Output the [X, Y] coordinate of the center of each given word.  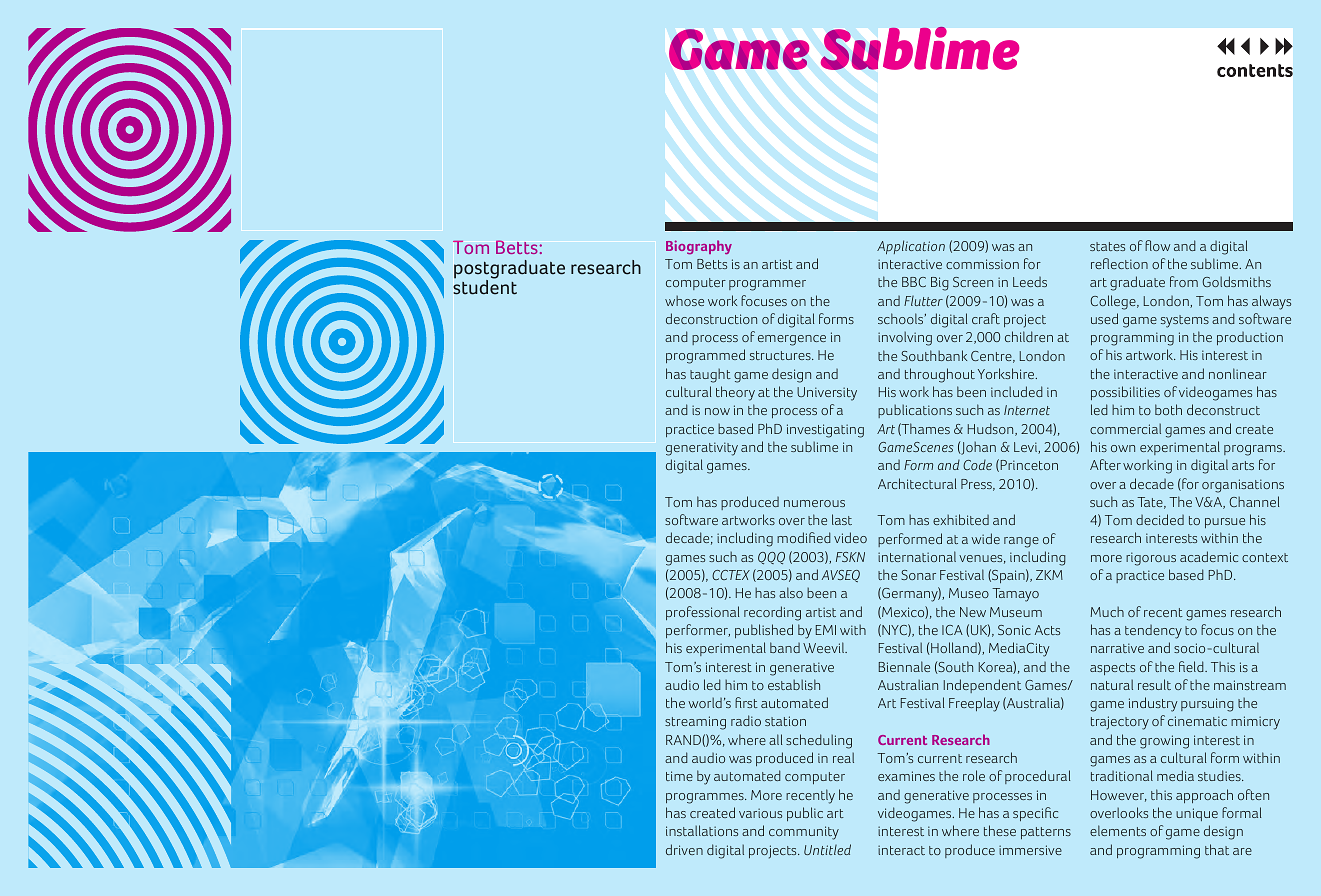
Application [911, 247]
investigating [825, 431]
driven [684, 849]
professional [702, 613]
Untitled [827, 849]
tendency [1153, 632]
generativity [702, 449]
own [1123, 448]
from [1184, 281]
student [485, 286]
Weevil [825, 647]
